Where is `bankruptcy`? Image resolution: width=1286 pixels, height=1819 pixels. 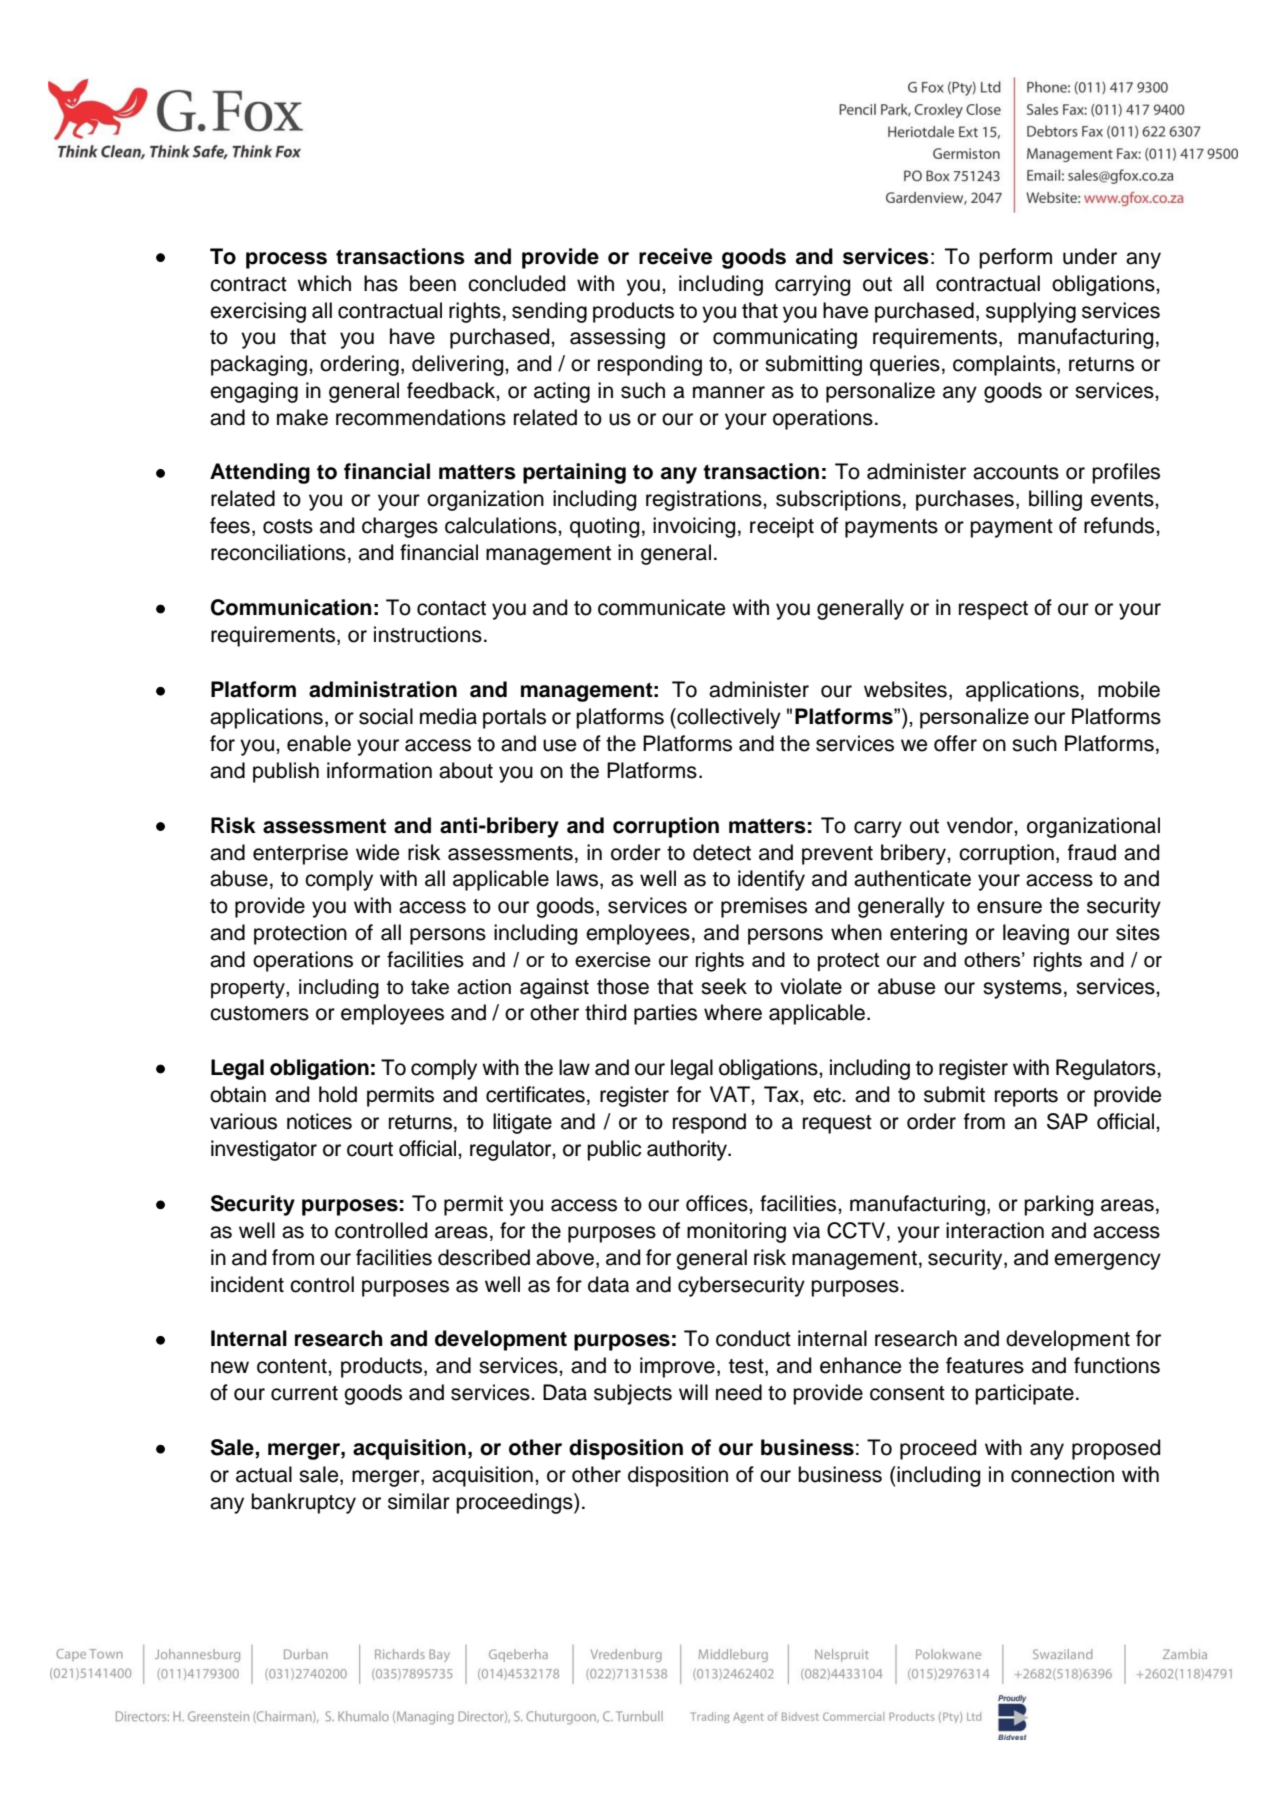
bankruptcy is located at coordinates (303, 1503).
